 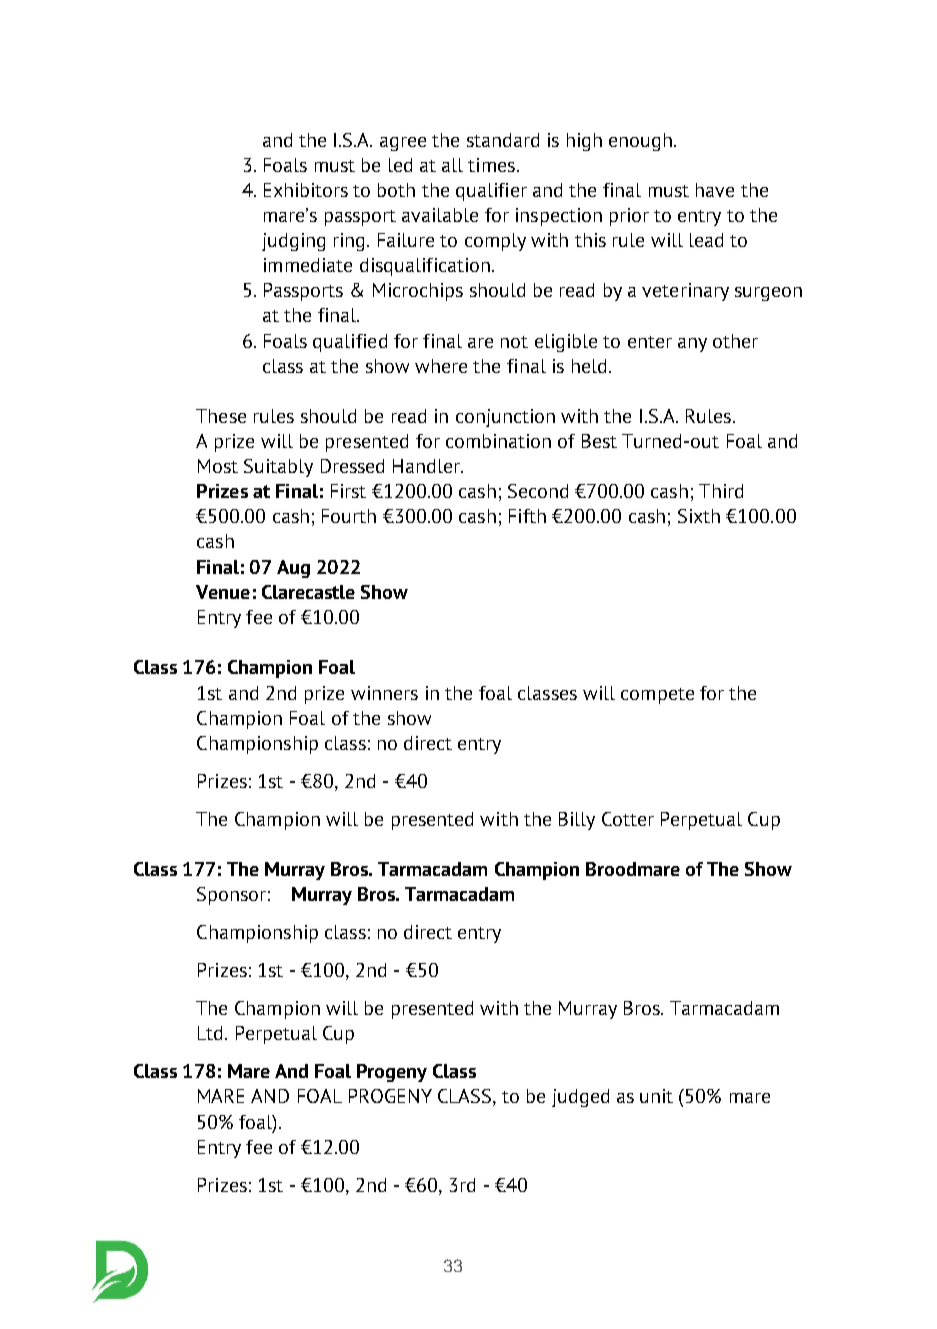 What do you see at coordinates (657, 696) in the page?
I see `compete` at bounding box center [657, 696].
